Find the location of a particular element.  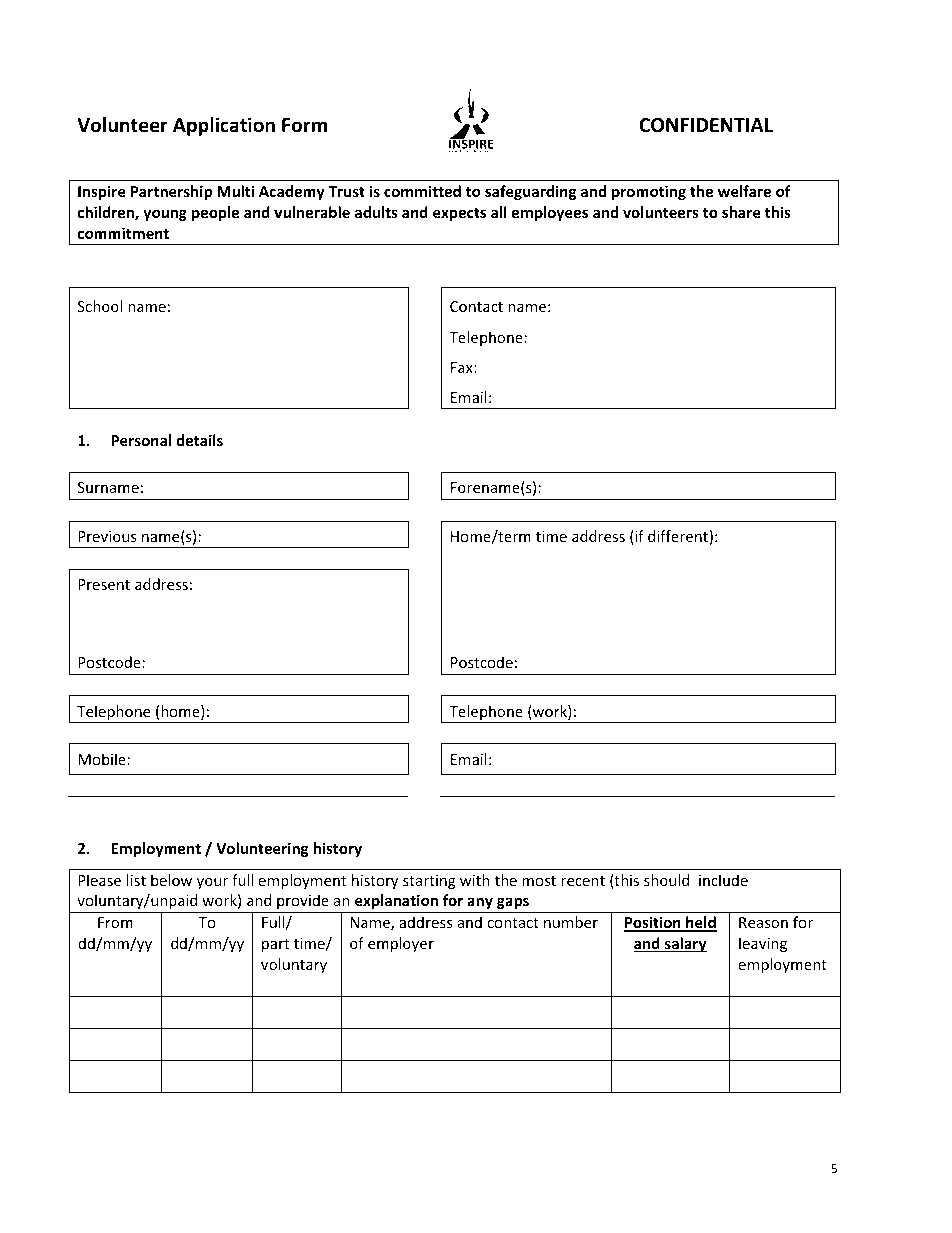

details is located at coordinates (199, 440).
